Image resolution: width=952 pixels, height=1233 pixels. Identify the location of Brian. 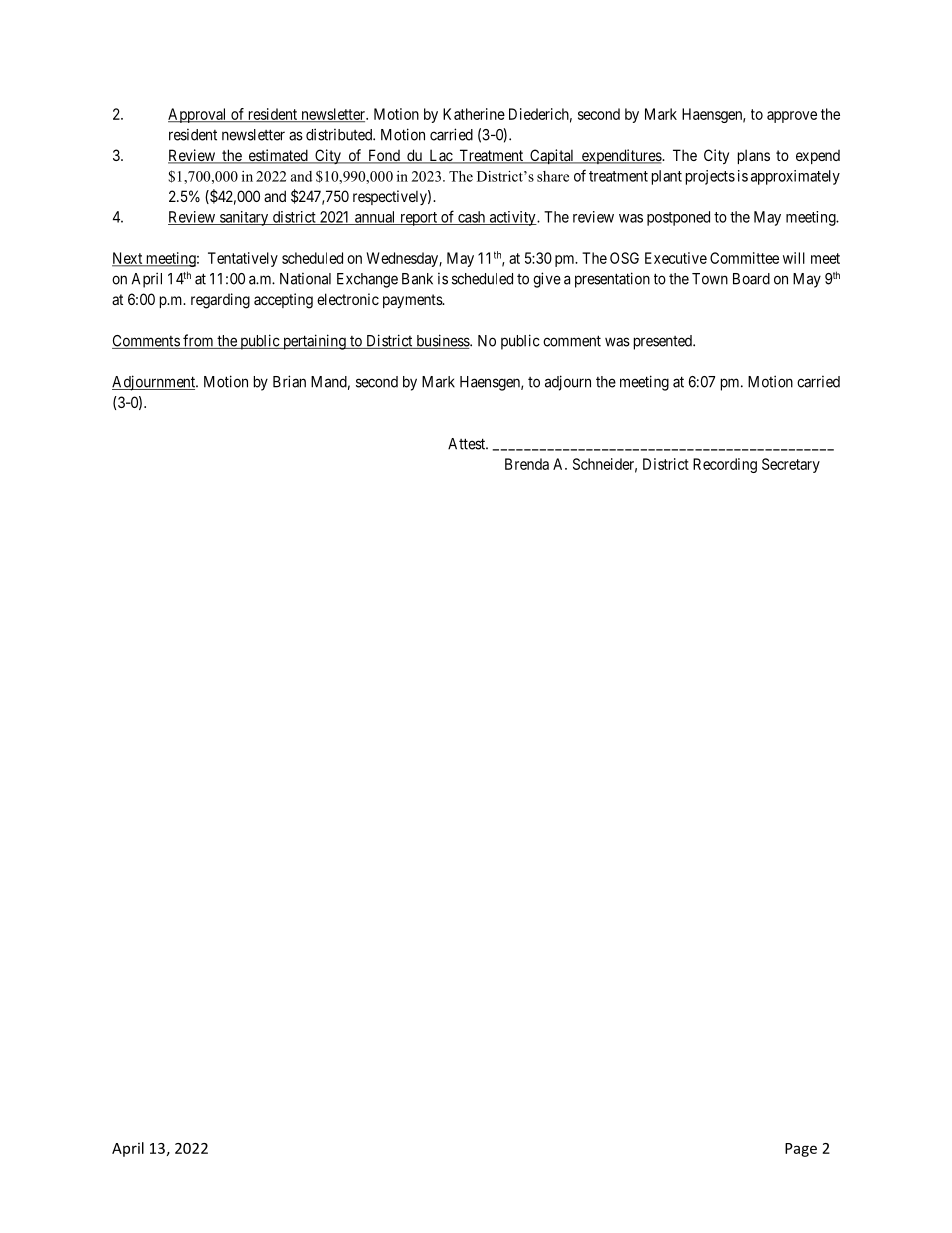
(289, 381).
